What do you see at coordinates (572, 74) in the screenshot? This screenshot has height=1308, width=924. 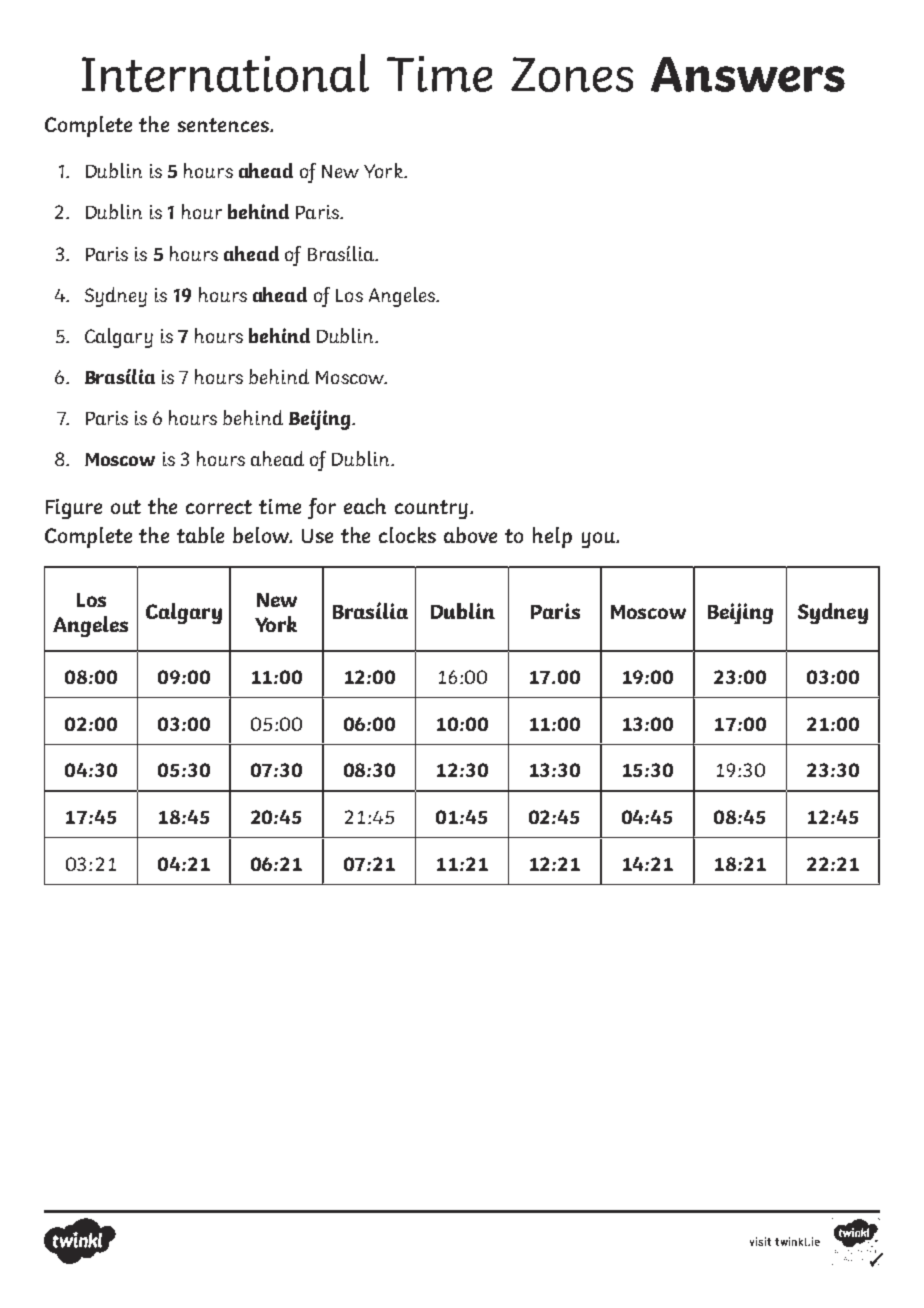 I see `Zones` at bounding box center [572, 74].
